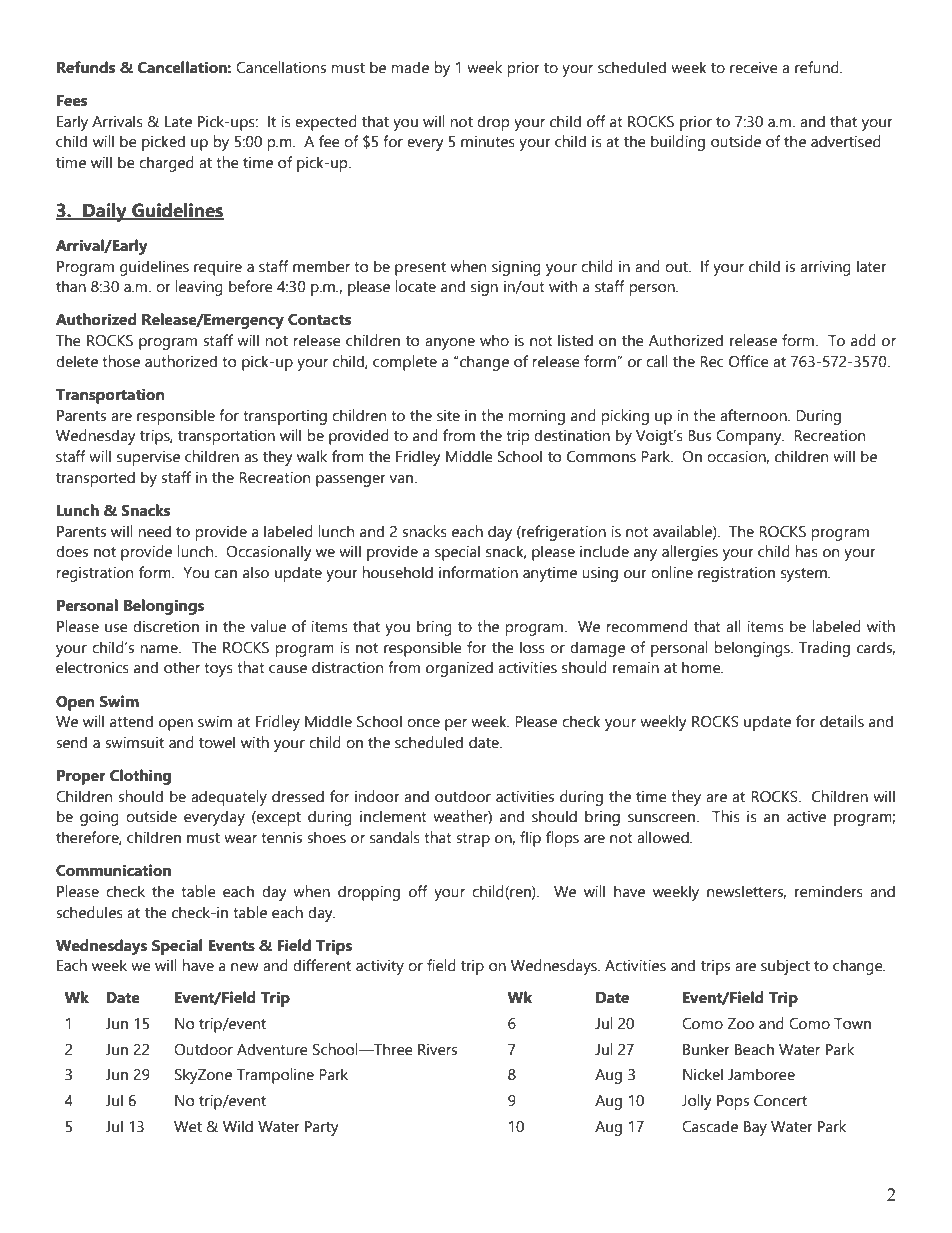  Describe the element at coordinates (72, 101) in the screenshot. I see `Fees` at that location.
